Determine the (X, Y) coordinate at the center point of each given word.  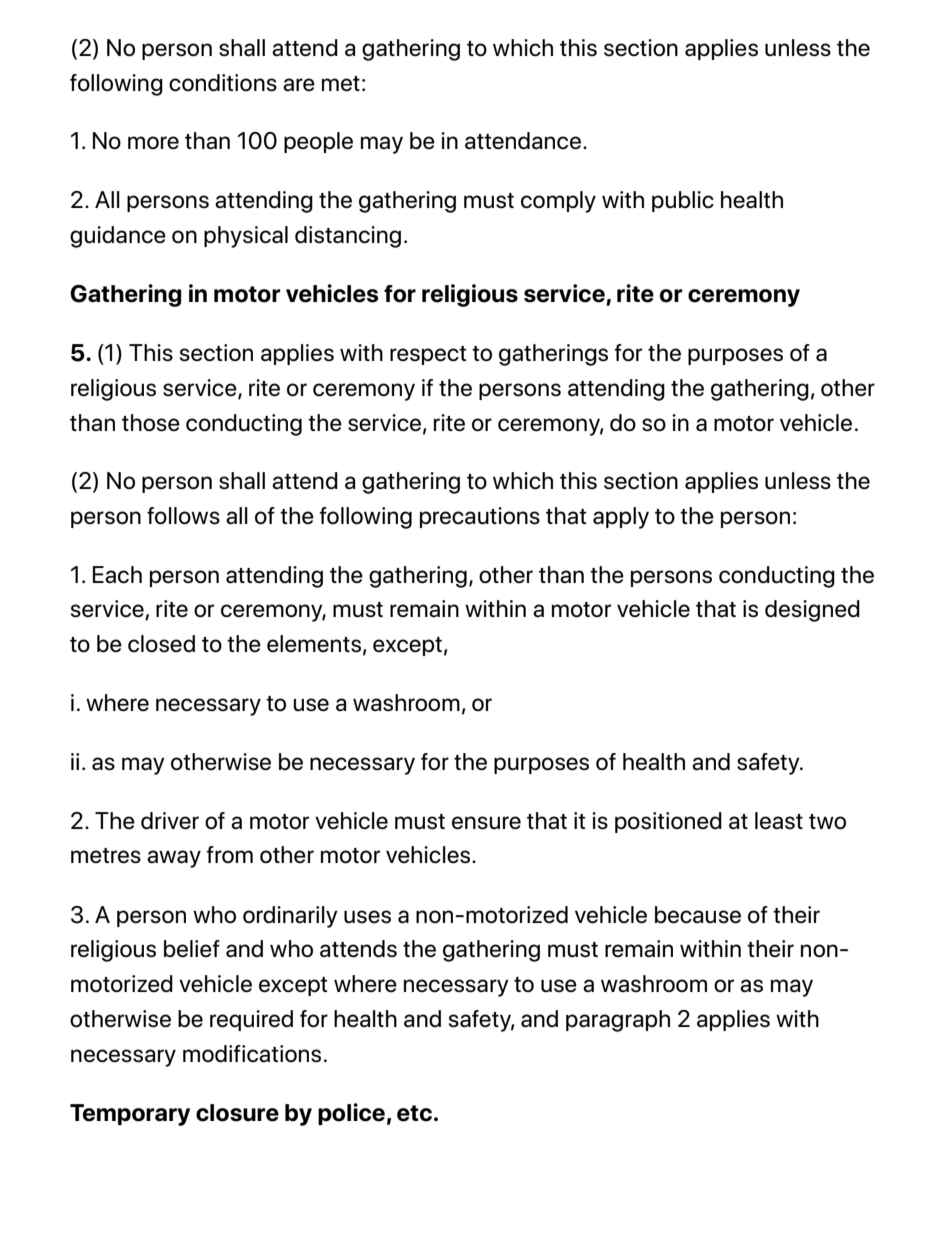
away (174, 859)
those (151, 423)
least (779, 821)
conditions (223, 83)
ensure (486, 823)
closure (237, 1113)
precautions (480, 517)
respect (428, 355)
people (318, 142)
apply (621, 518)
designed (812, 611)
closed (161, 644)
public (683, 201)
